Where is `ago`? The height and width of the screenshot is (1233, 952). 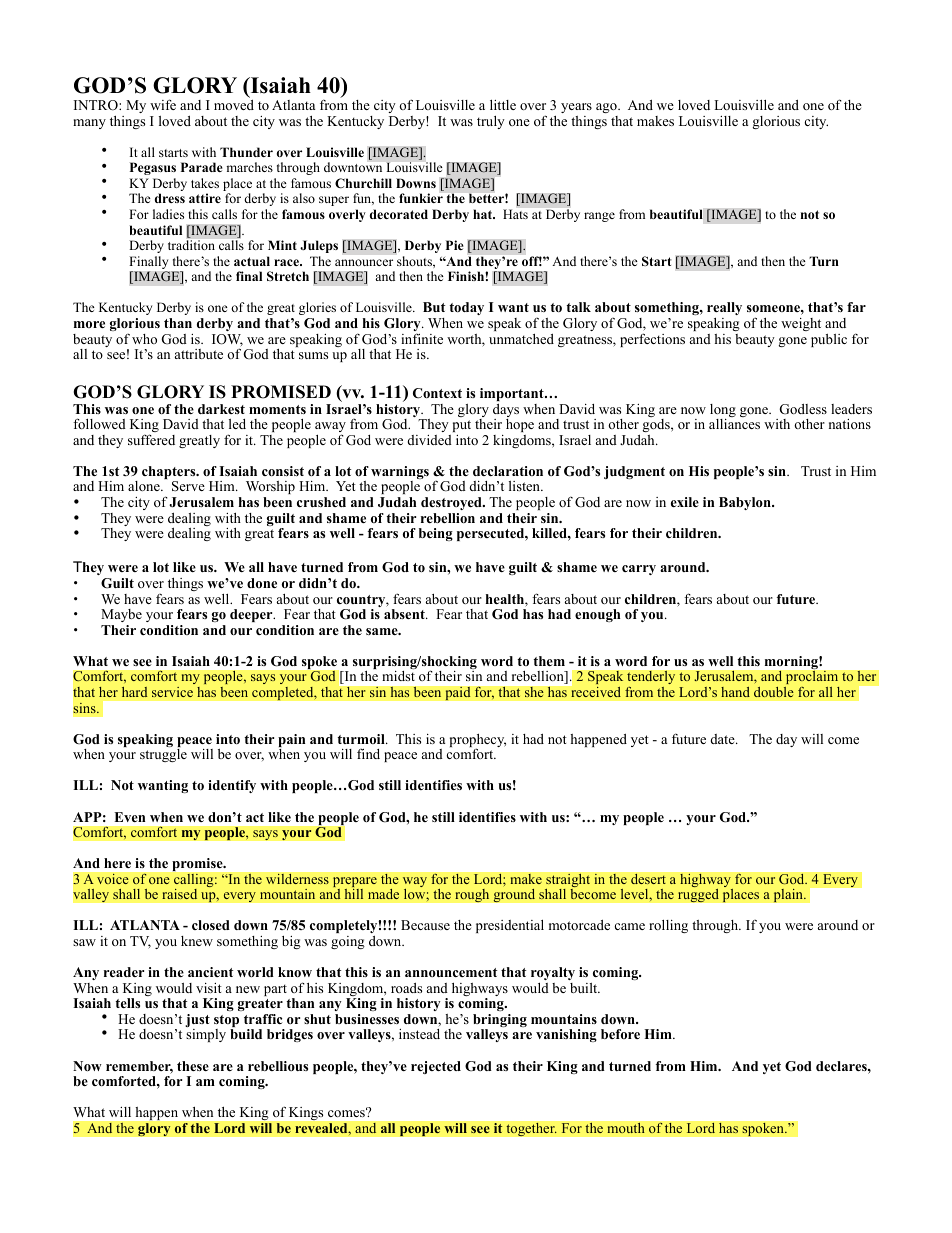 ago is located at coordinates (607, 108).
